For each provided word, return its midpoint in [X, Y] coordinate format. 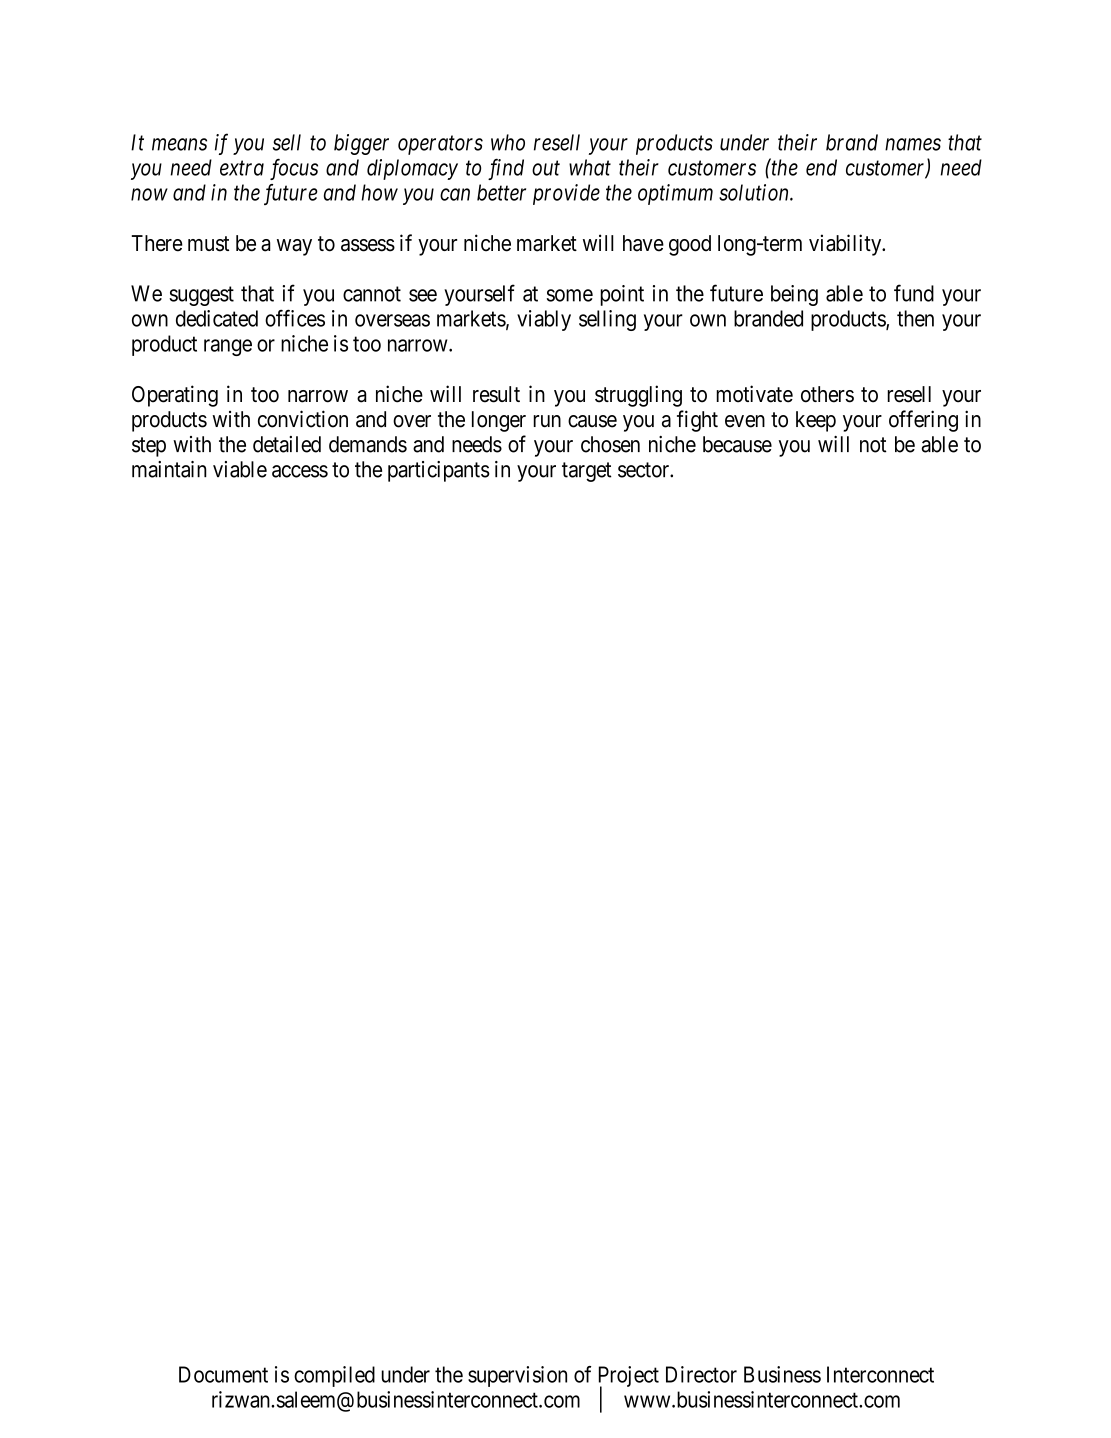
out [546, 168]
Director [701, 1374]
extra [242, 168]
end [821, 167]
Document [223, 1374]
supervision [517, 1376]
